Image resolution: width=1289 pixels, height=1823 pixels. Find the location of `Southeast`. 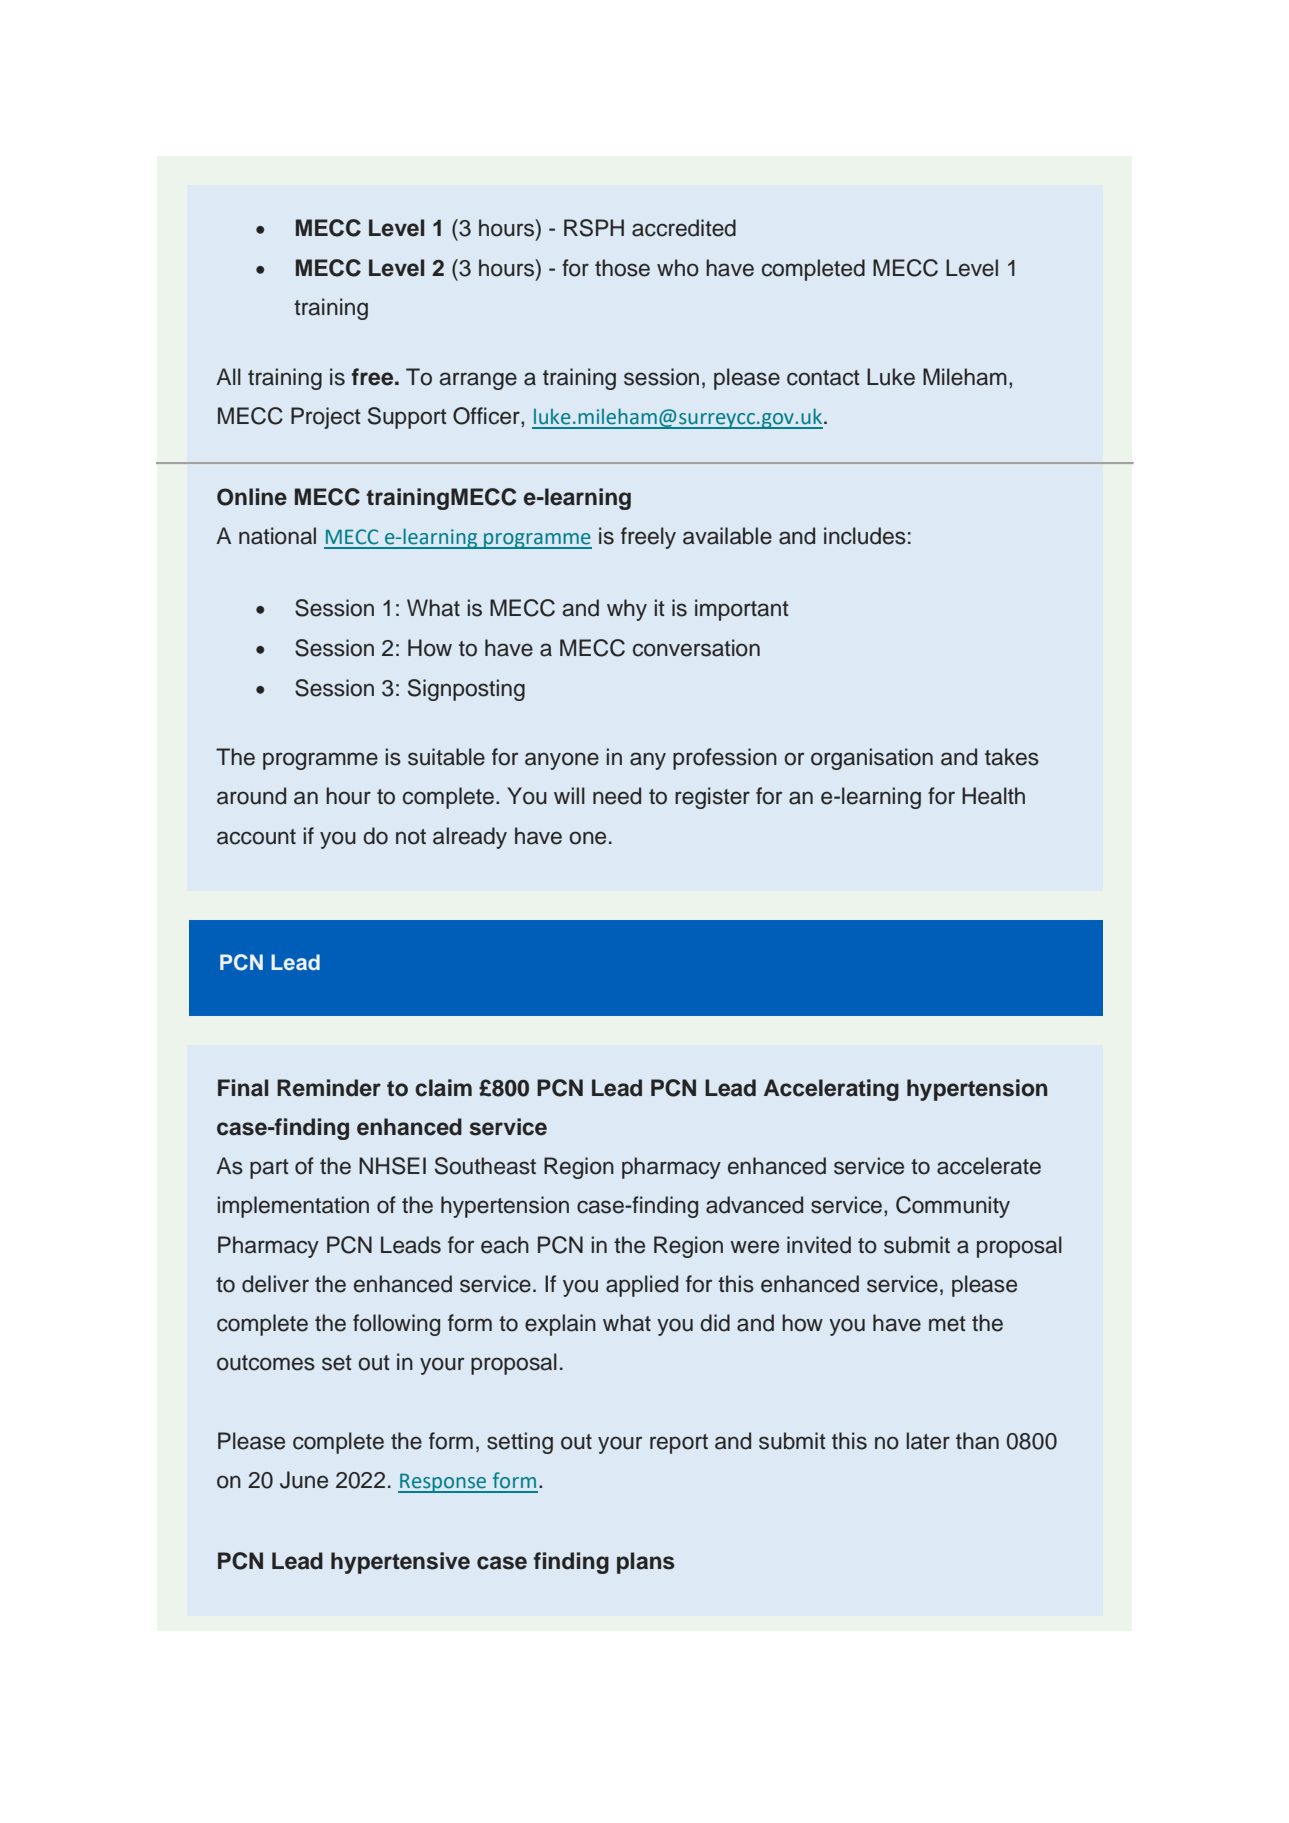

Southeast is located at coordinates (485, 1166).
